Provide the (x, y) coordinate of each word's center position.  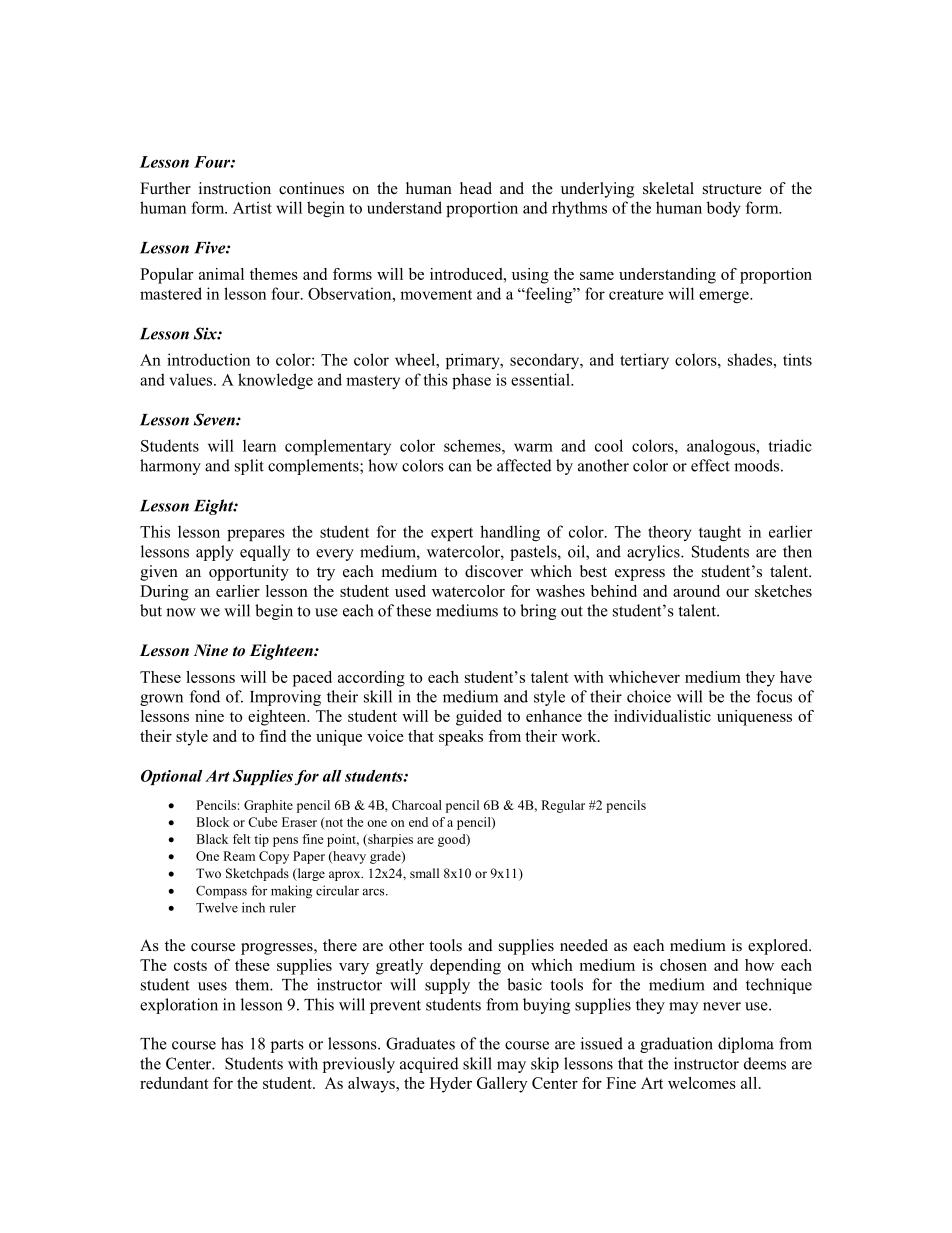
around (696, 591)
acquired (429, 1065)
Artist (252, 207)
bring (538, 612)
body (723, 209)
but (151, 610)
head (476, 188)
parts (287, 1046)
